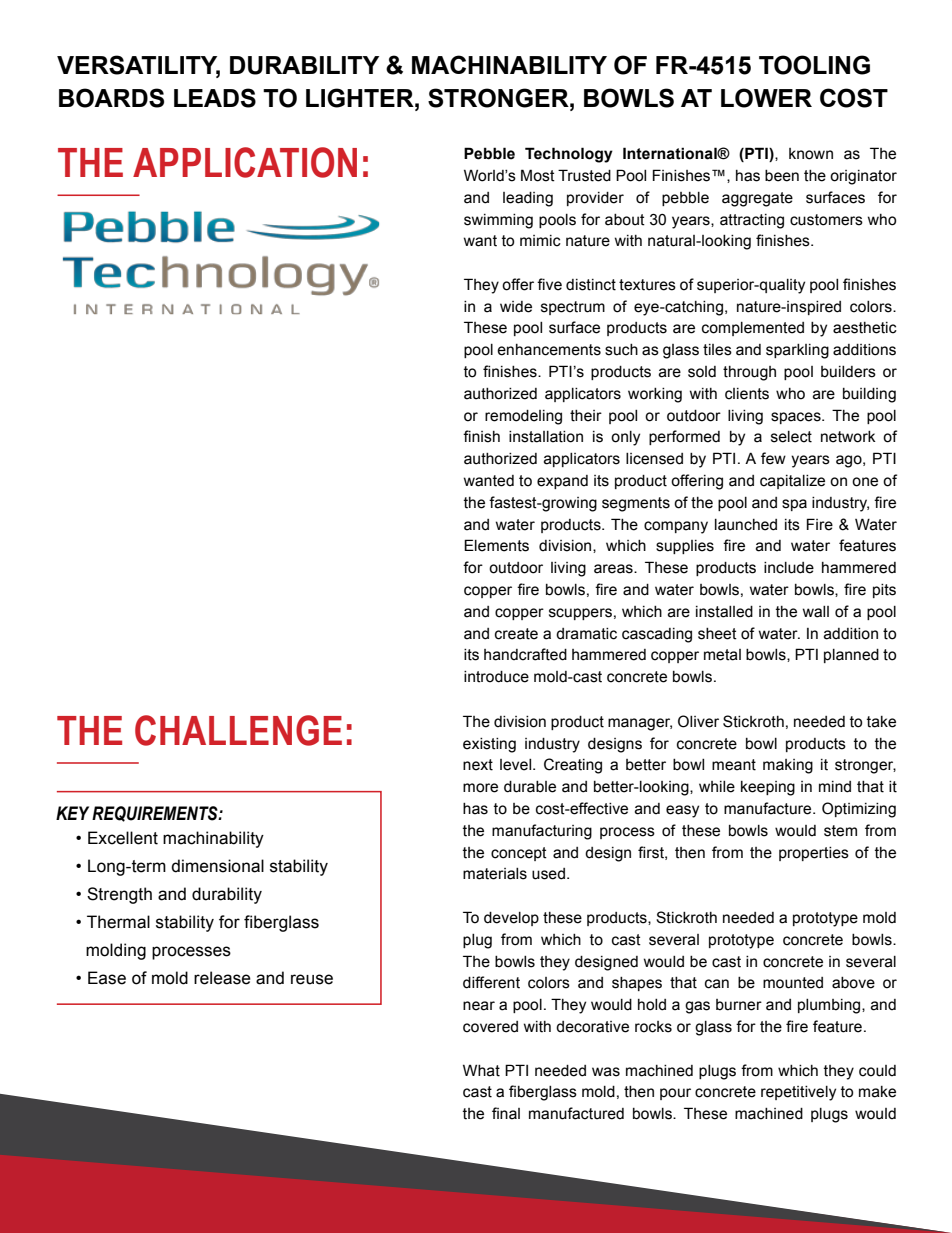 This document has width=952, height=1233. What do you see at coordinates (496, 545) in the document?
I see `Elements` at bounding box center [496, 545].
